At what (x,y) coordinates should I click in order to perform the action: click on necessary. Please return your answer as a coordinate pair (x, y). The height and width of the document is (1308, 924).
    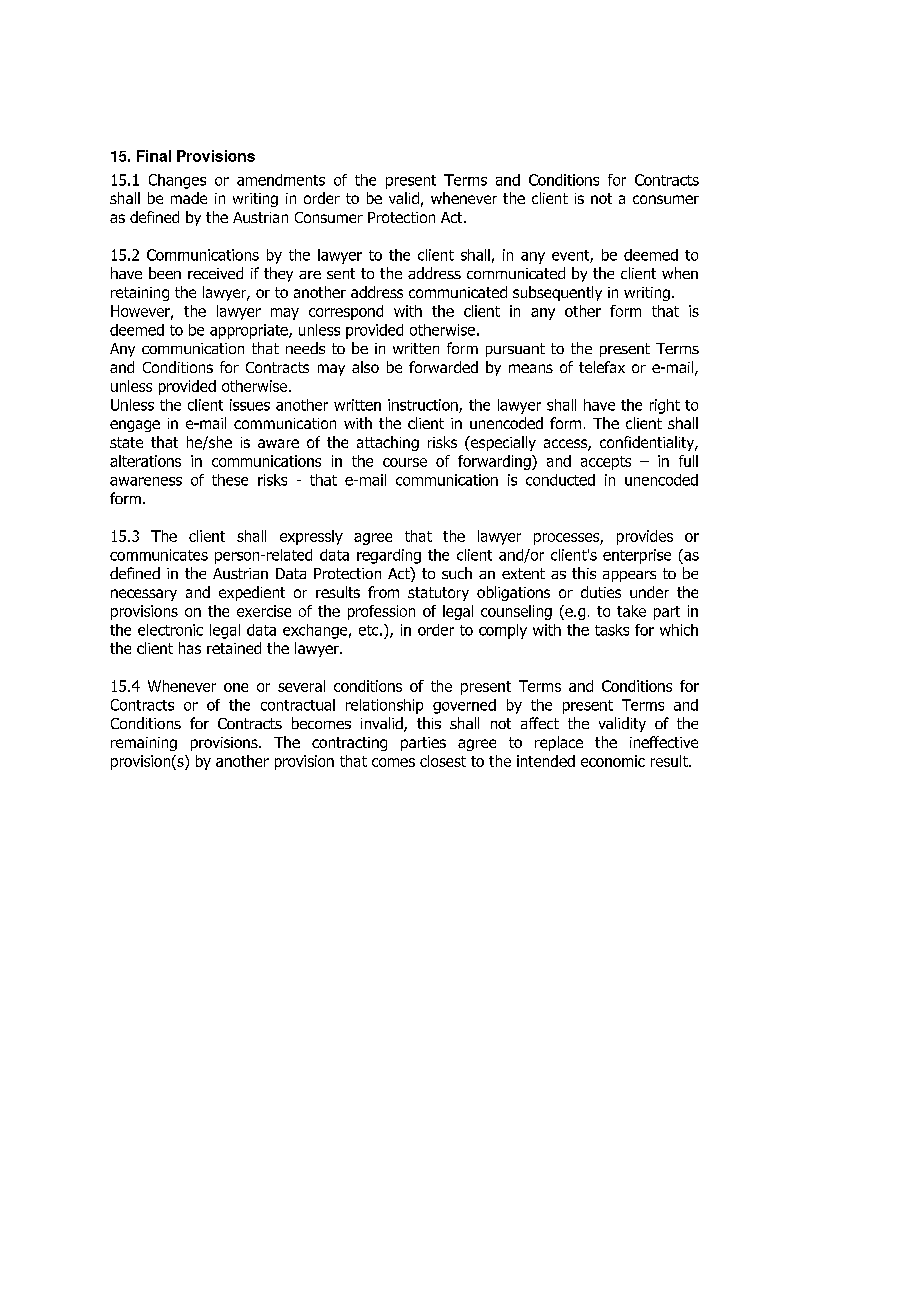
    Looking at the image, I should click on (144, 595).
